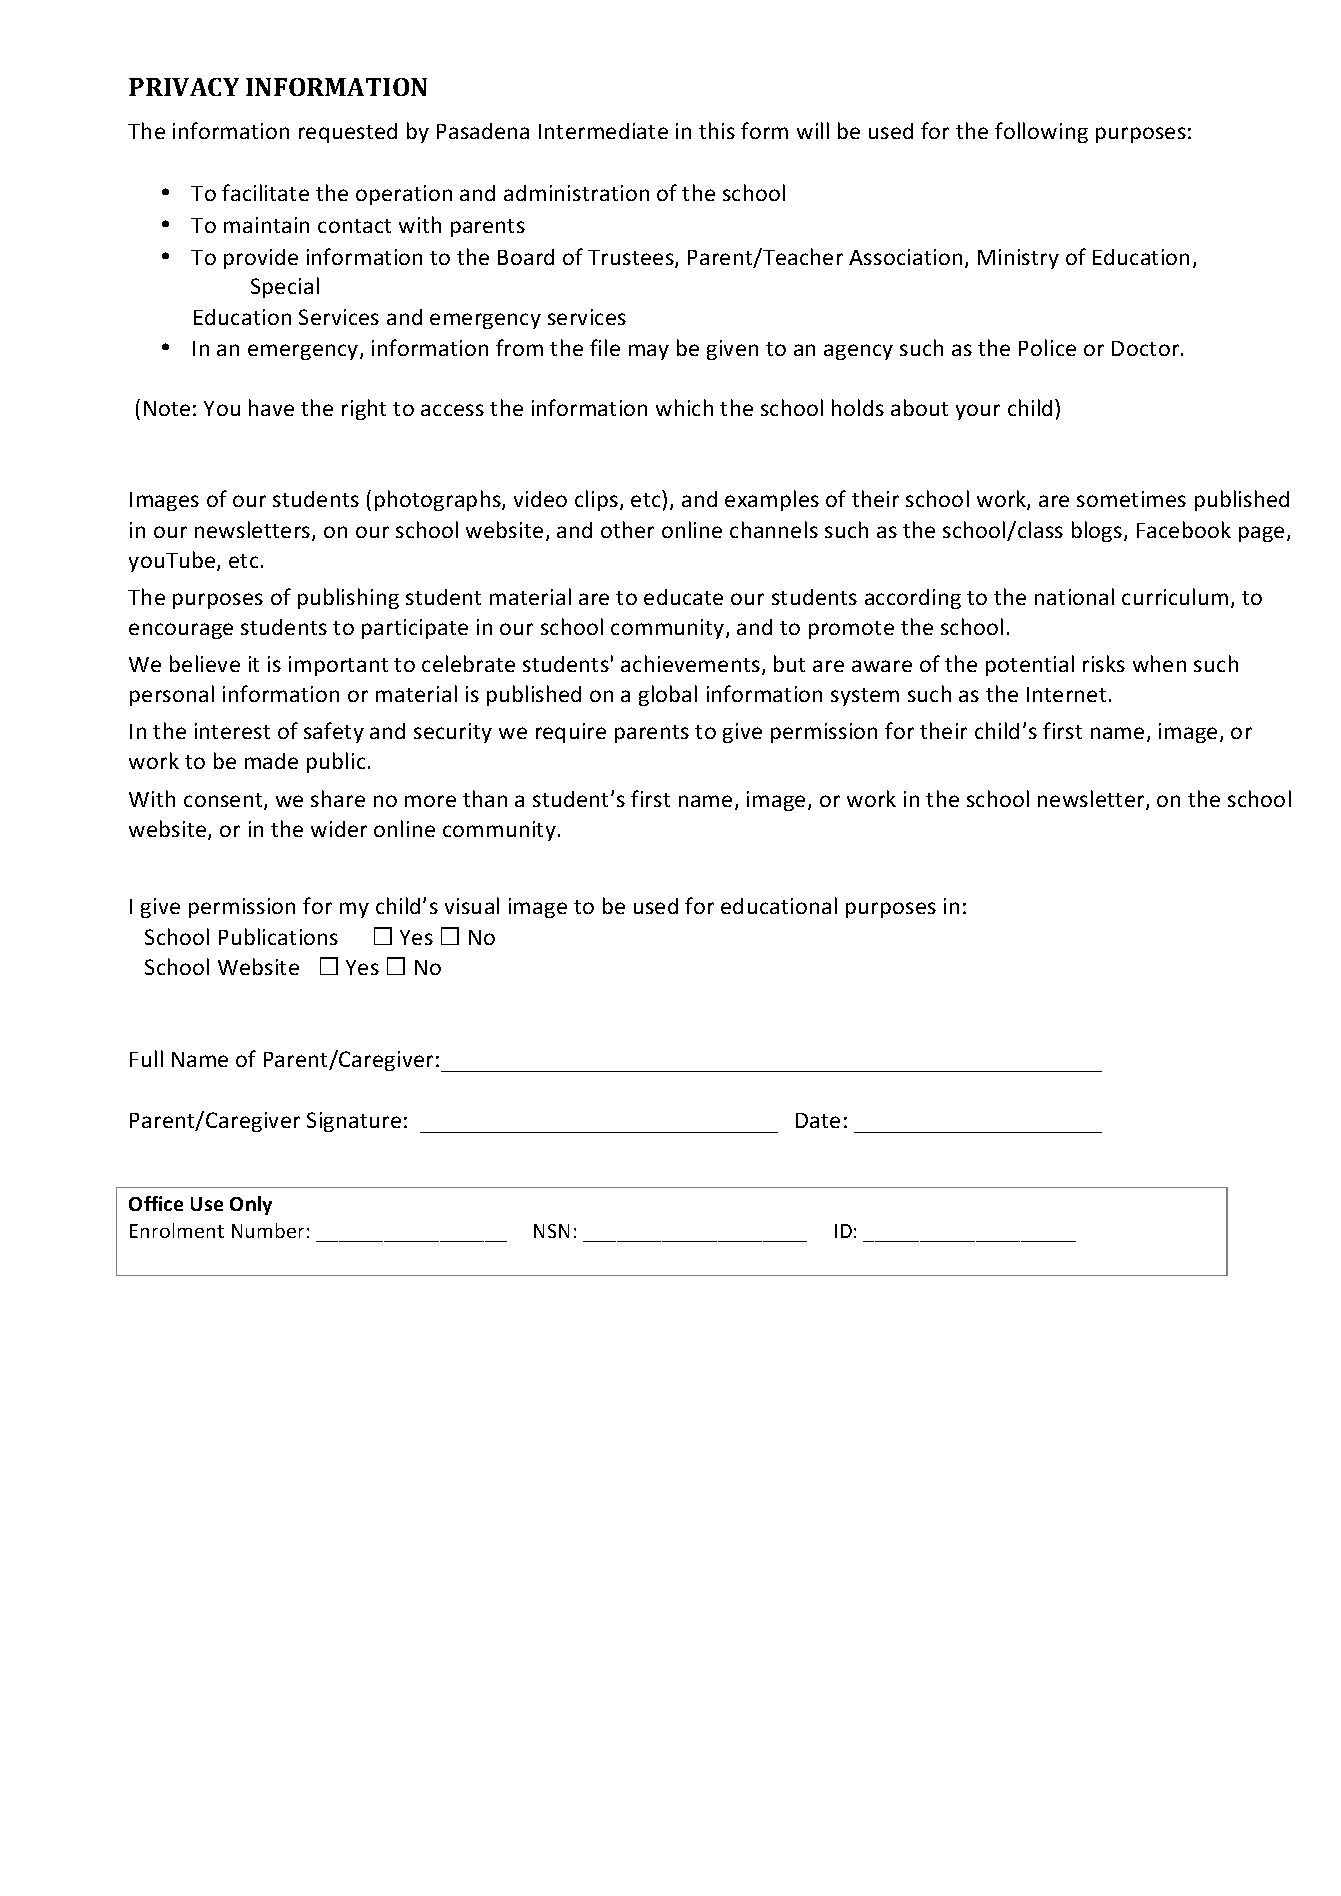  I want to click on visual, so click(472, 905).
